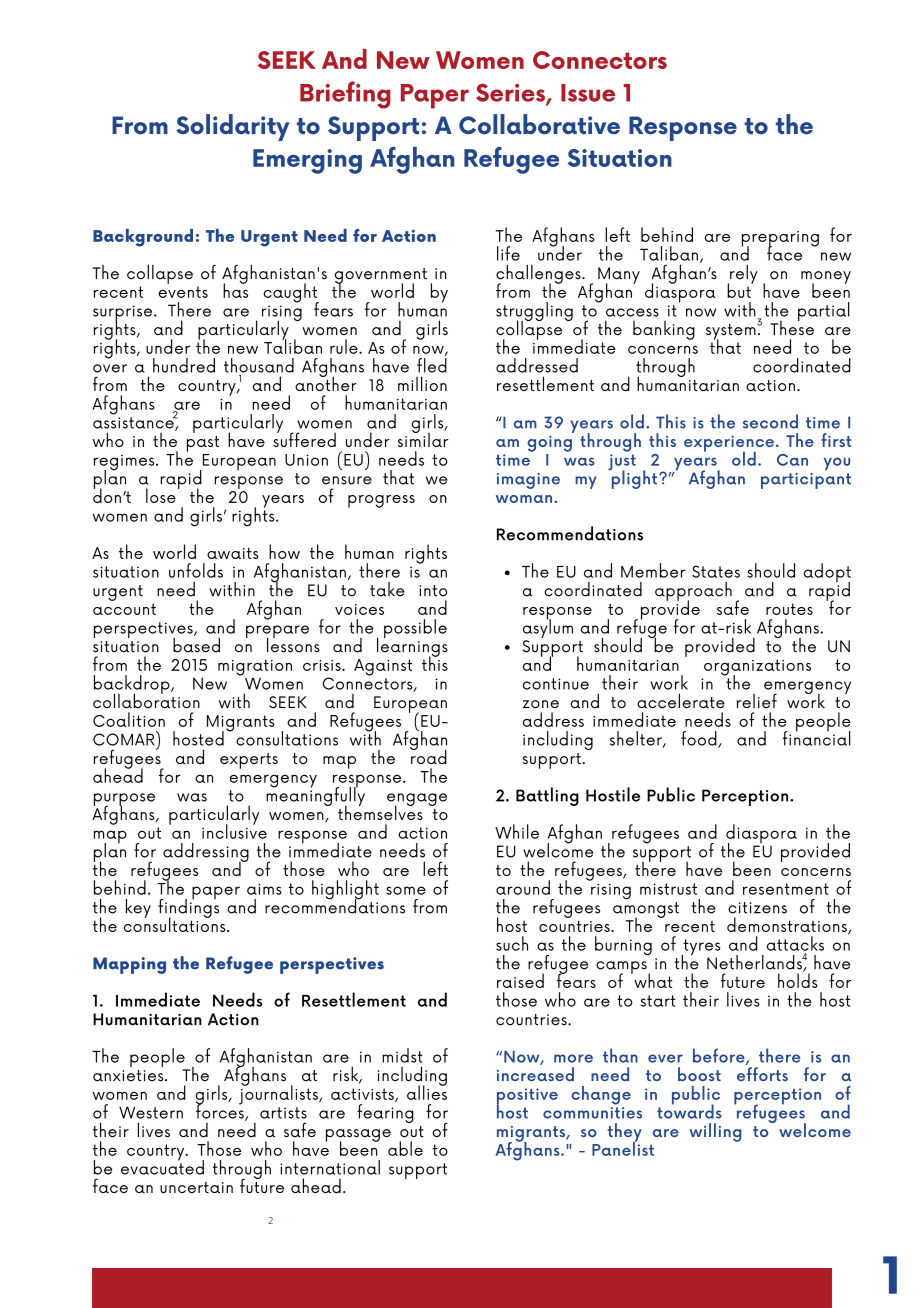 Image resolution: width=924 pixels, height=1308 pixels. Describe the element at coordinates (729, 444) in the page. I see `experience` at that location.
